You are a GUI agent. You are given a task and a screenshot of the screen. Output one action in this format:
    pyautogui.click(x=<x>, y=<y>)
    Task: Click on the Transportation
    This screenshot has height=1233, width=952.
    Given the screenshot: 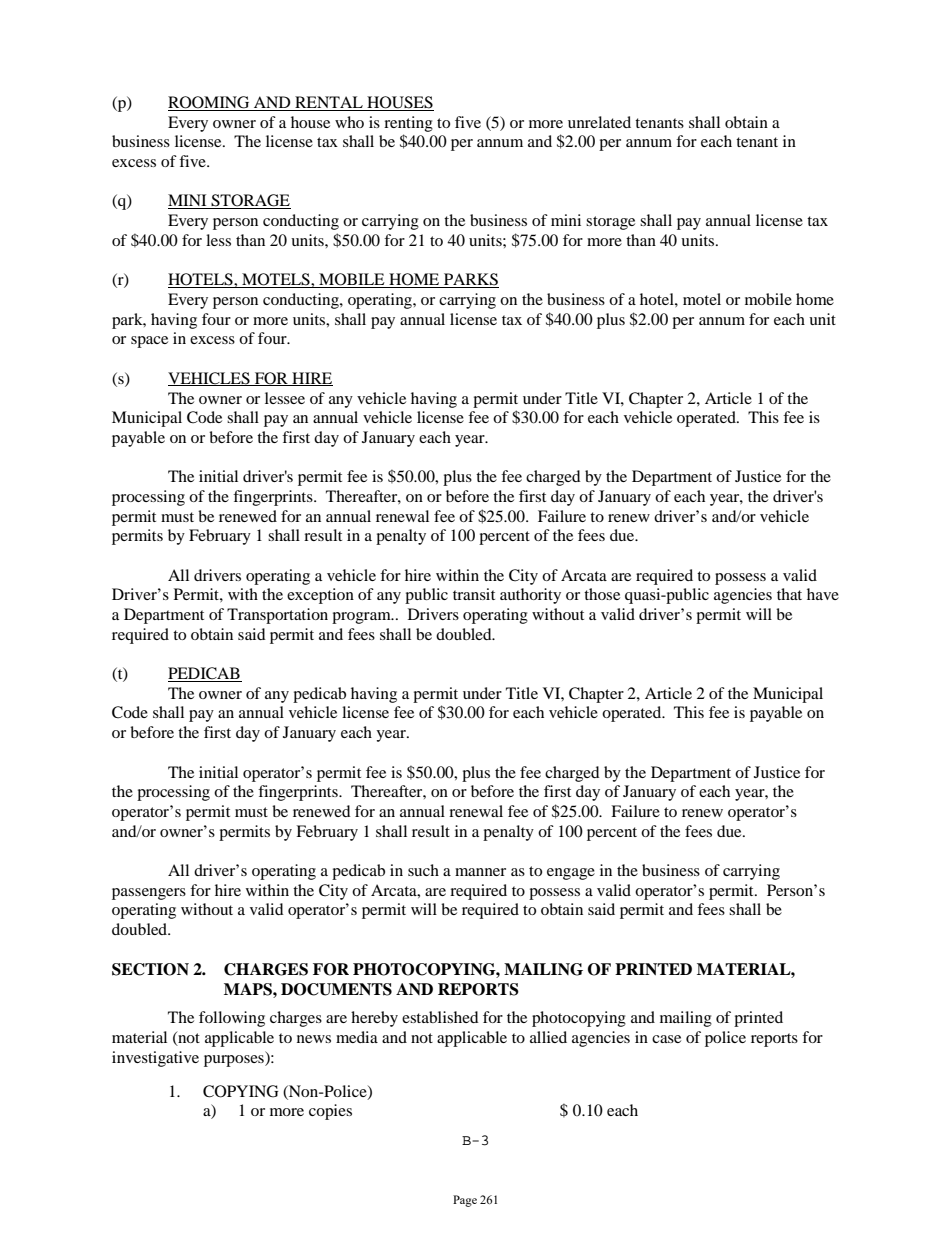 What is the action you would take?
    pyautogui.click(x=277, y=616)
